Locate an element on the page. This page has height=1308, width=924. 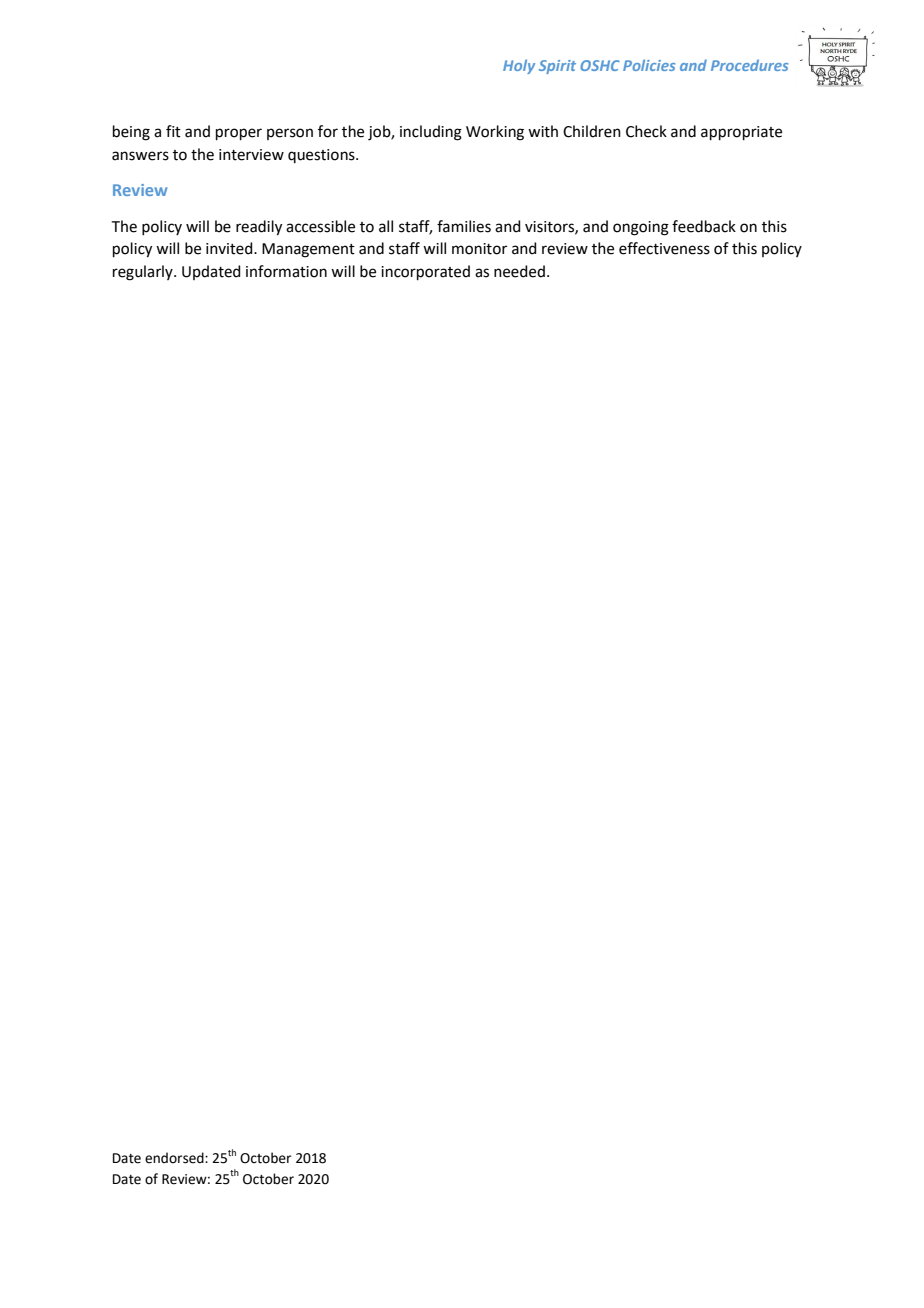
ongoing is located at coordinates (641, 228).
